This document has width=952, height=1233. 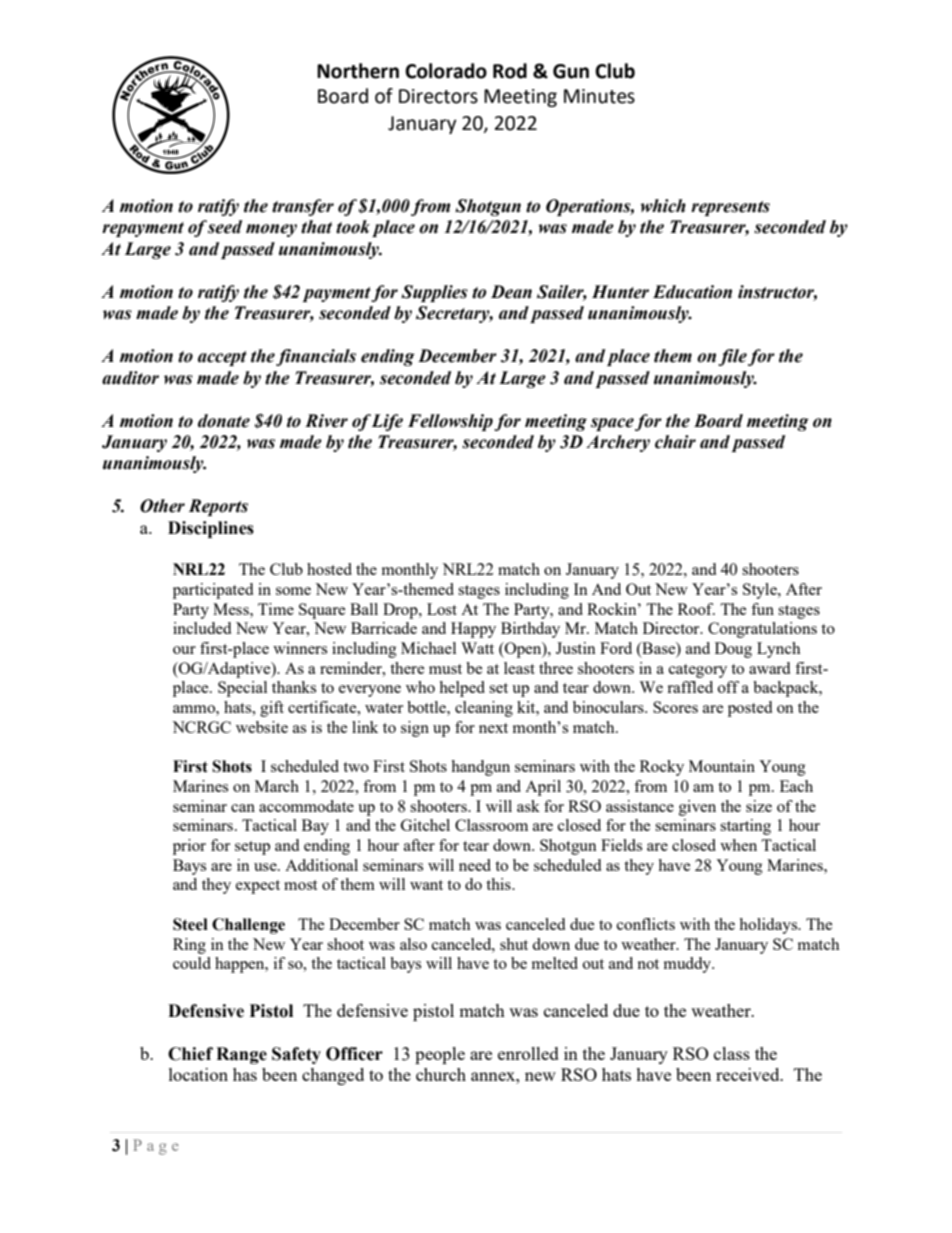 I want to click on Minutes, so click(x=599, y=96).
